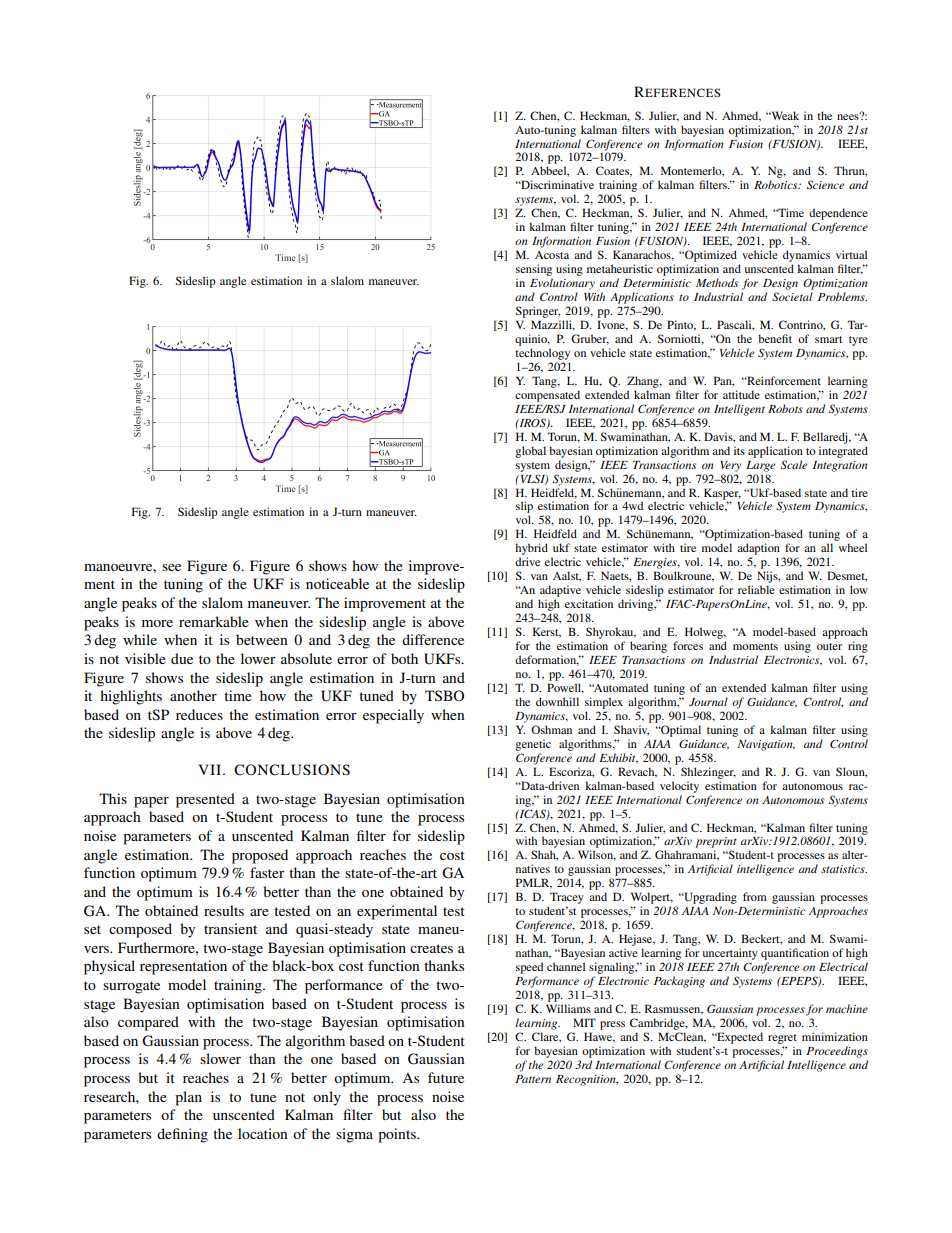 Image resolution: width=952 pixels, height=1233 pixels. What do you see at coordinates (829, 646) in the screenshot?
I see `outer` at bounding box center [829, 646].
